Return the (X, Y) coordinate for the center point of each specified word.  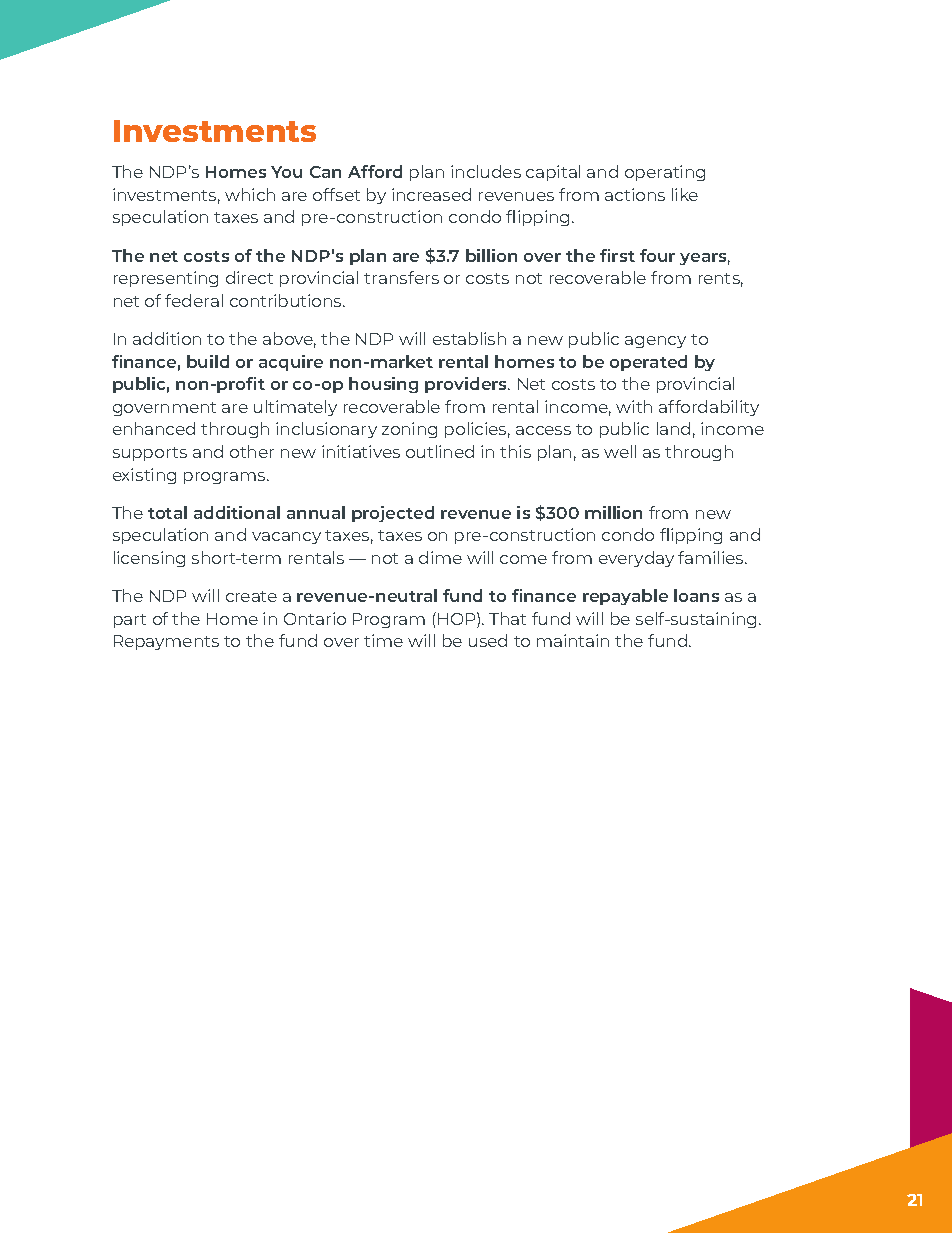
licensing (149, 559)
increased (431, 194)
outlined (440, 451)
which (250, 194)
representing (166, 279)
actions (635, 194)
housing (383, 385)
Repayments (166, 642)
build (208, 361)
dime (440, 557)
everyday (636, 559)
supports (150, 454)
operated (648, 363)
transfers (401, 277)
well (620, 451)
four (657, 255)
